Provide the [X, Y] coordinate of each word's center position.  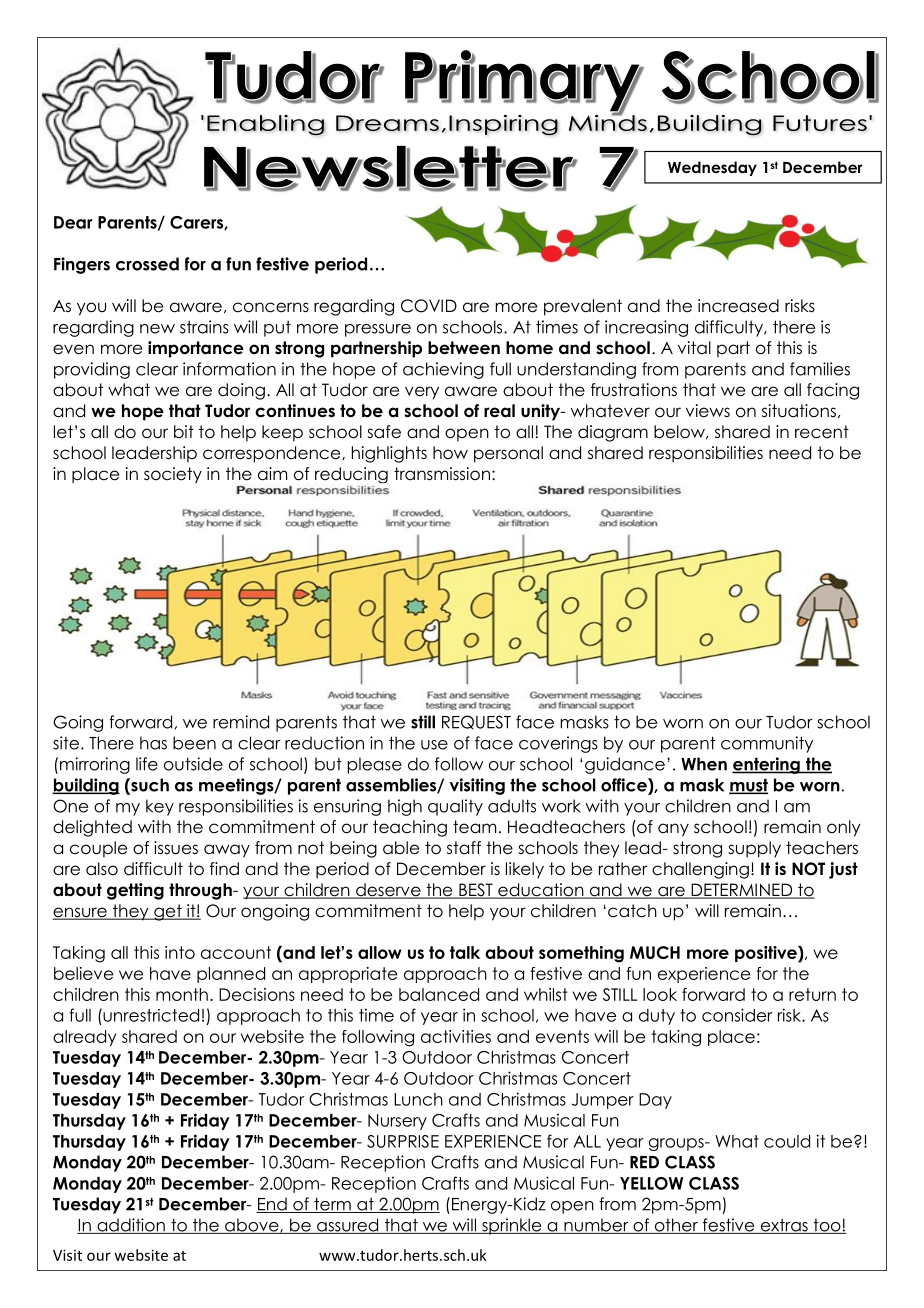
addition [131, 1226]
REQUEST [476, 722]
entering [767, 765]
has [153, 743]
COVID [429, 306]
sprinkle [512, 1226]
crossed [147, 264]
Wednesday [712, 168]
